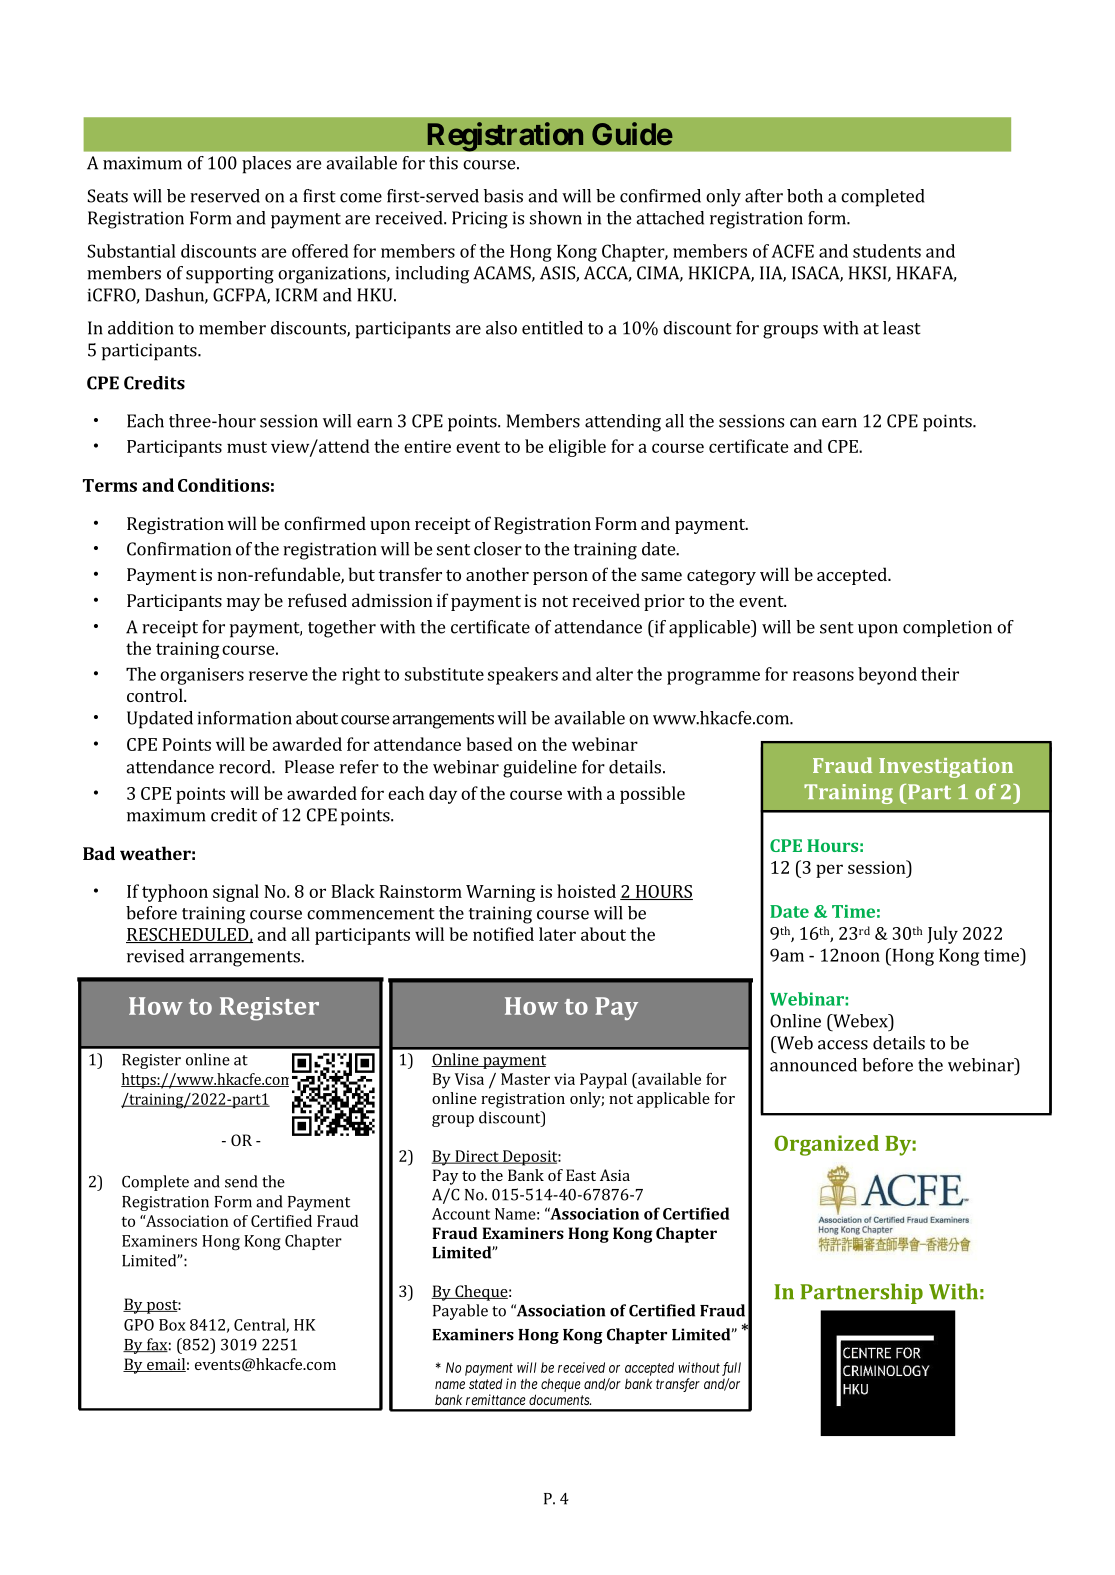 Image resolution: width=1115 pixels, height=1575 pixels. I want to click on send, so click(241, 1181).
